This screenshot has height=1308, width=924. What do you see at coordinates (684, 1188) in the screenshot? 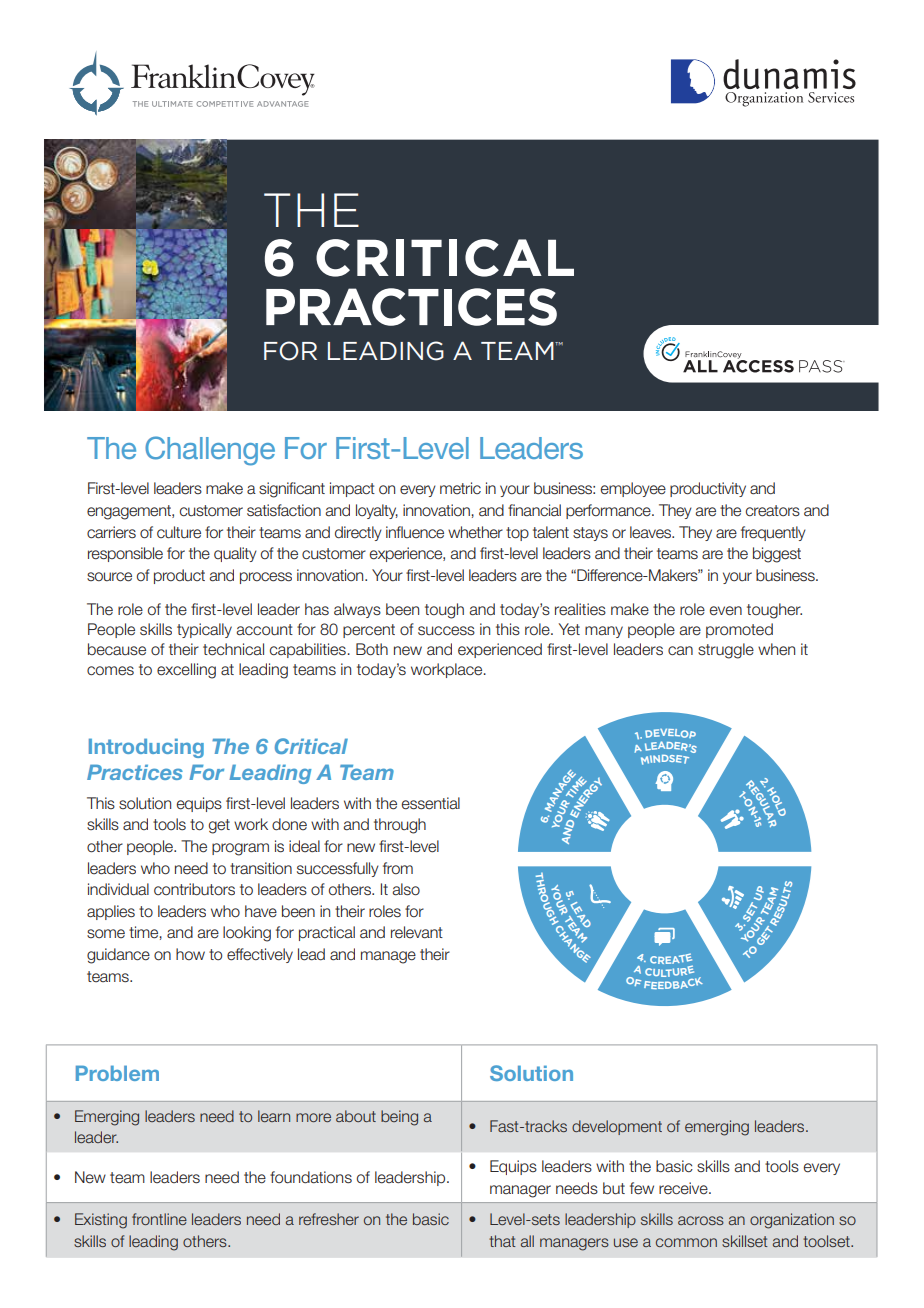
I see `receive` at bounding box center [684, 1188].
